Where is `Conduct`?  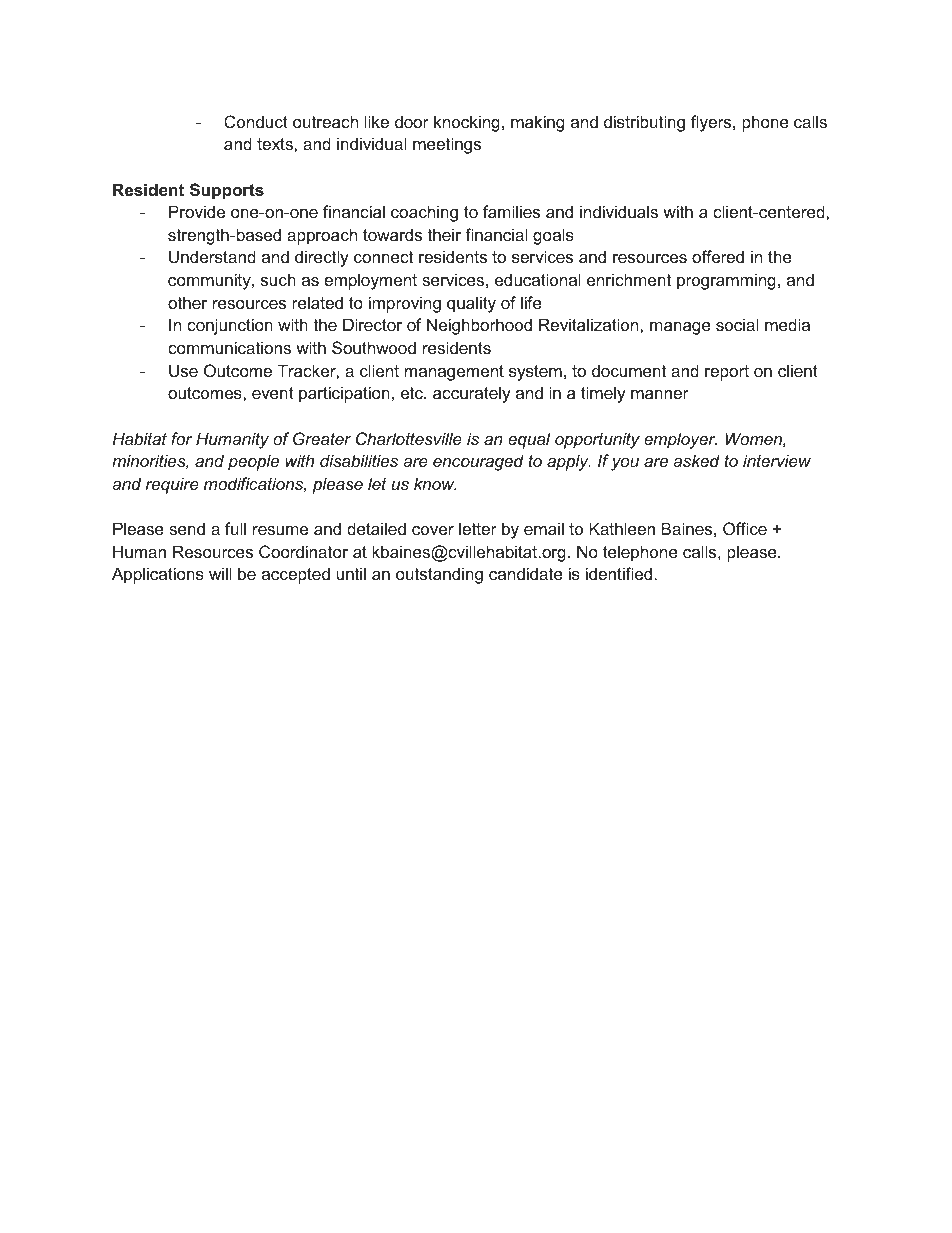 Conduct is located at coordinates (256, 121).
